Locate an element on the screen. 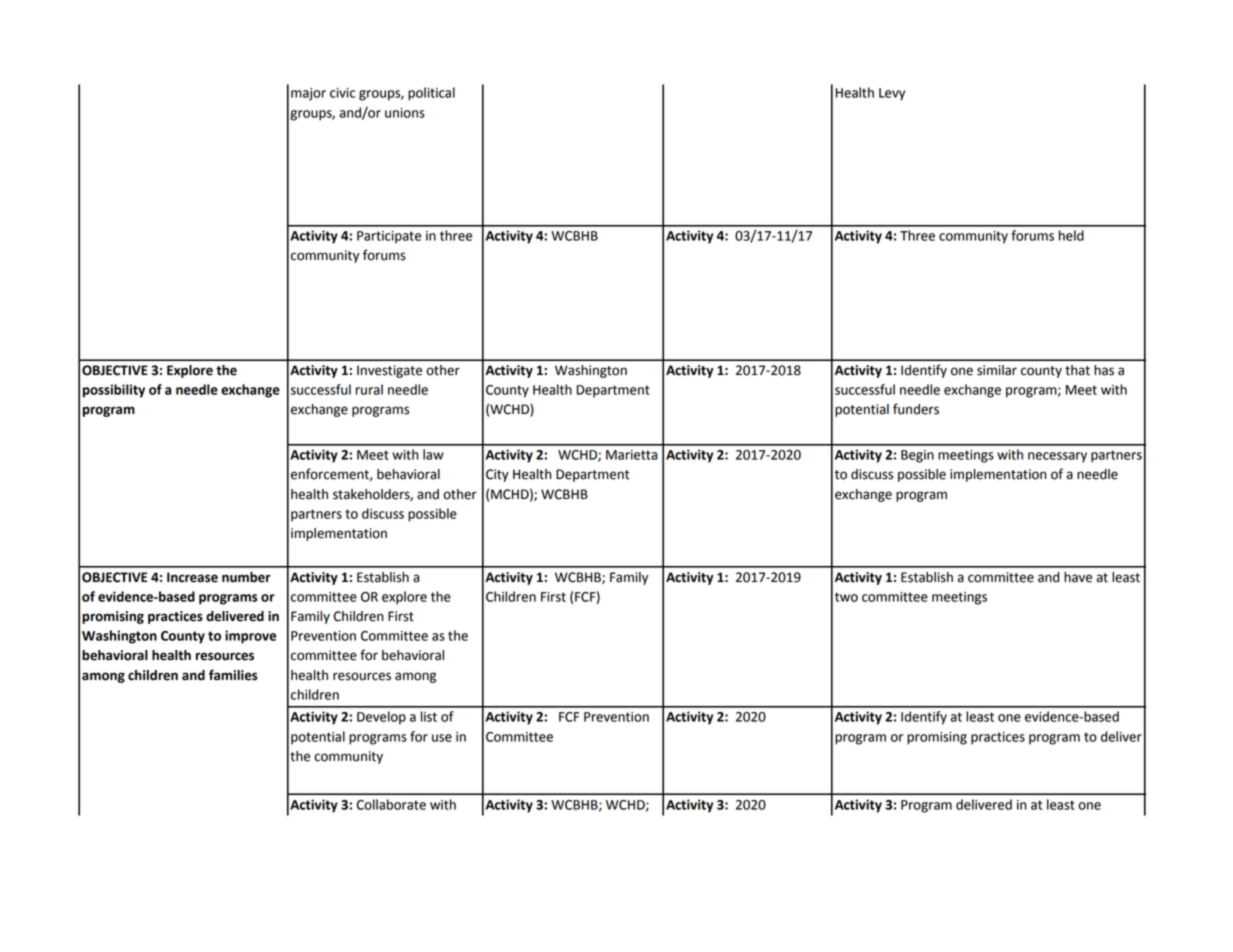  Investigate is located at coordinates (389, 371).
